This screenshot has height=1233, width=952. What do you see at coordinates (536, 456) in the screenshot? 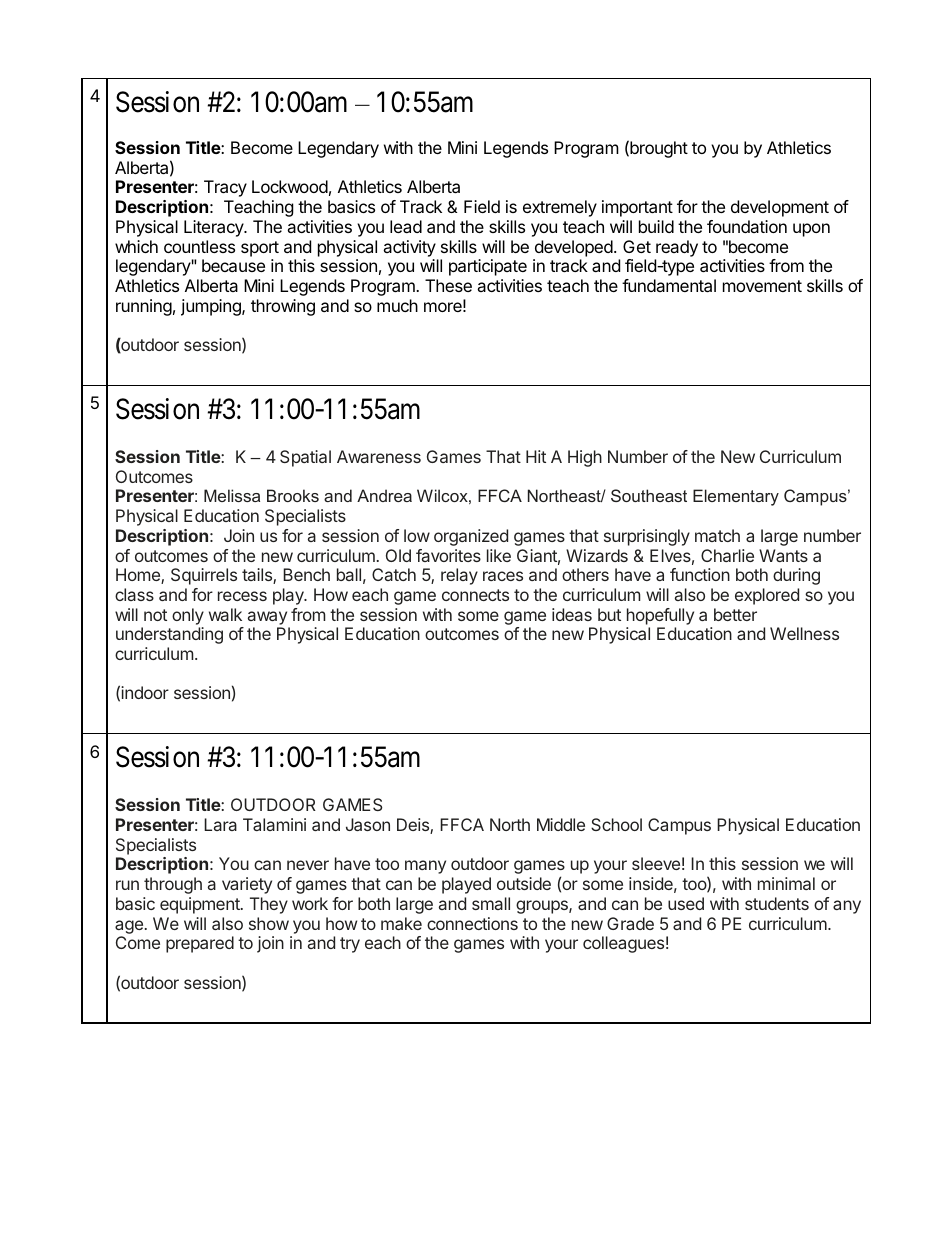
I see `Hit` at bounding box center [536, 456].
